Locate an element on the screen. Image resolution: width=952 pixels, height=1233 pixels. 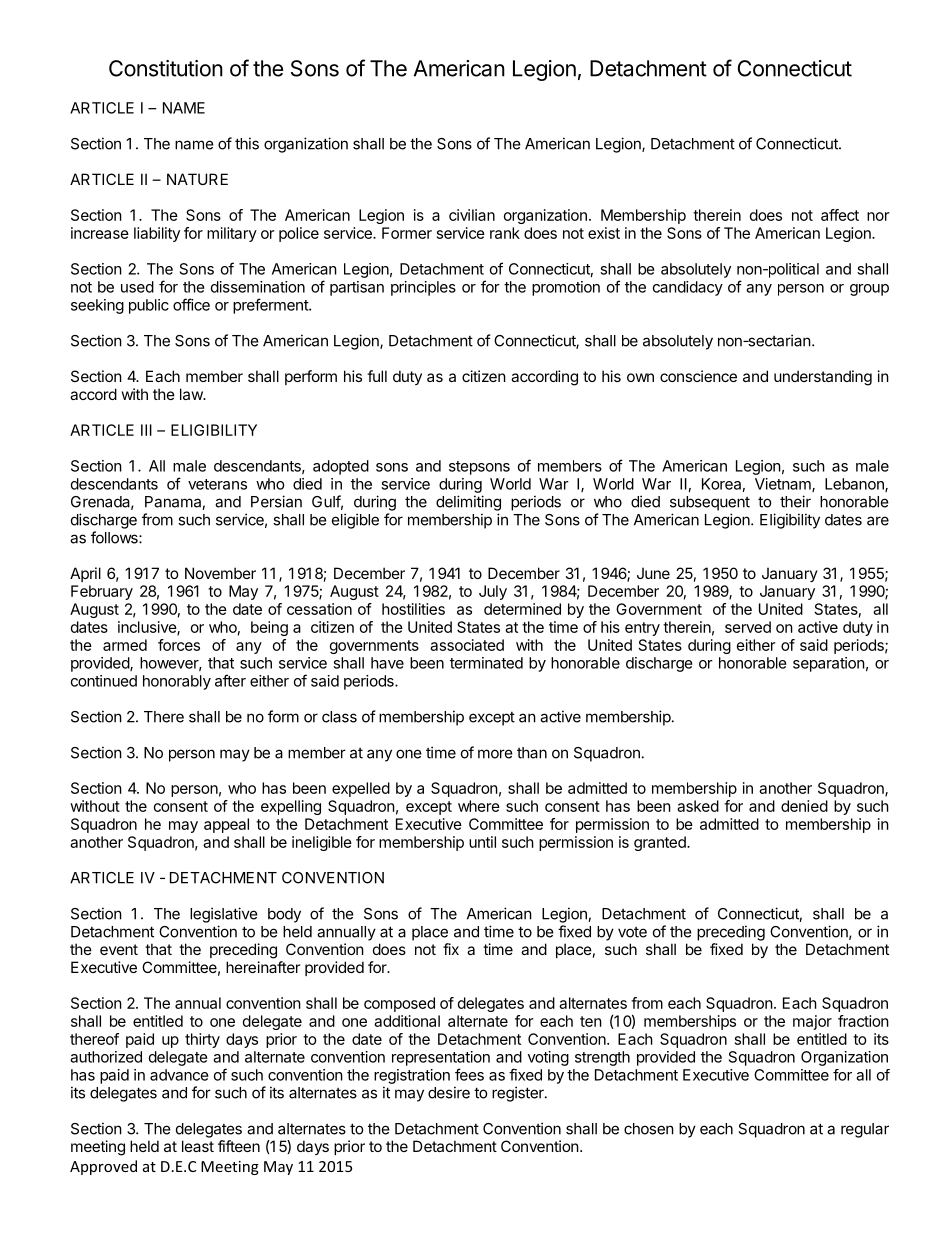
appeal is located at coordinates (226, 825).
